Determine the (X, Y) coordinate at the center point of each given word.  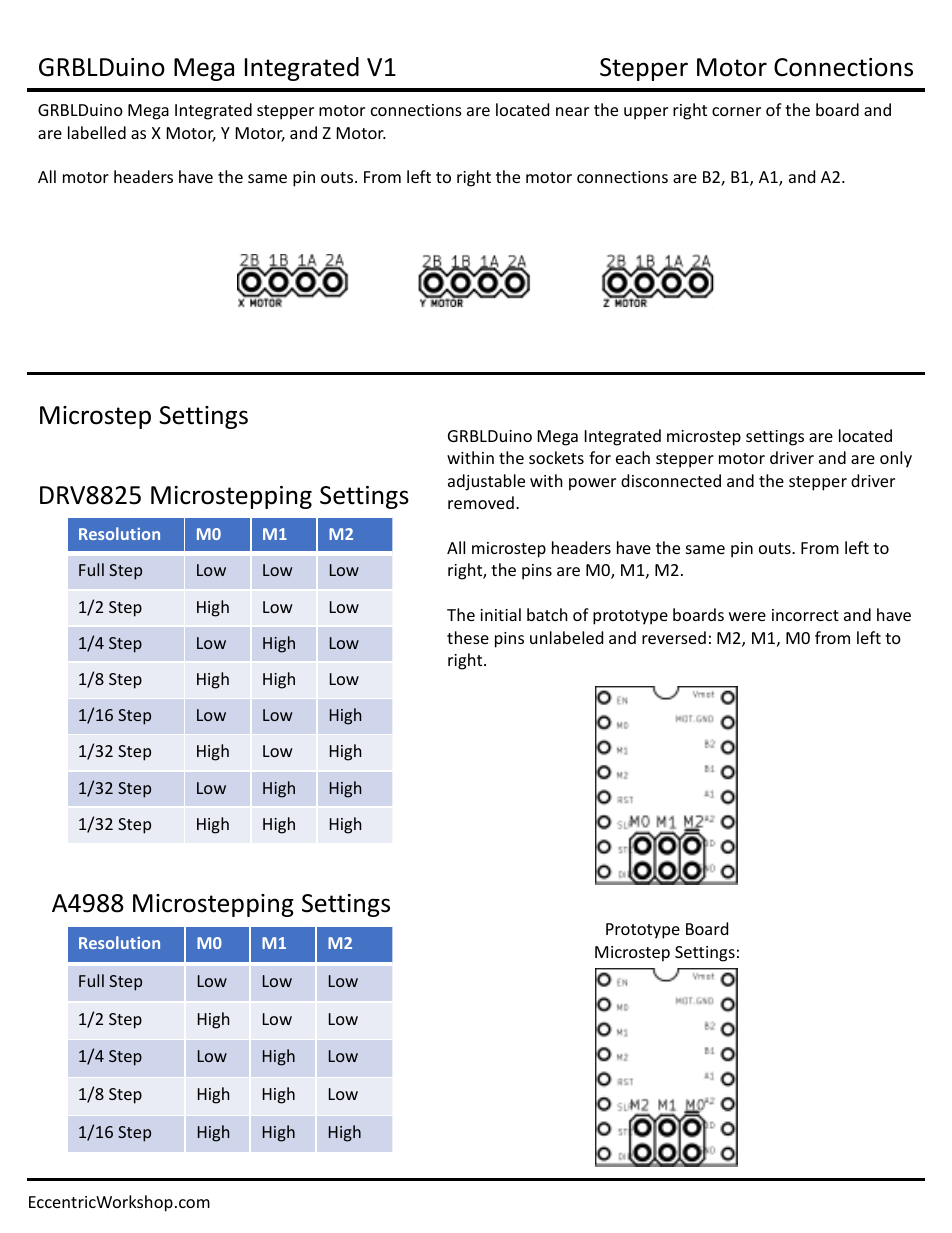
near (572, 111)
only (896, 459)
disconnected (671, 480)
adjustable (486, 482)
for (600, 457)
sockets (556, 457)
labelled (97, 132)
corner (736, 111)
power (592, 484)
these (468, 637)
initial (500, 614)
